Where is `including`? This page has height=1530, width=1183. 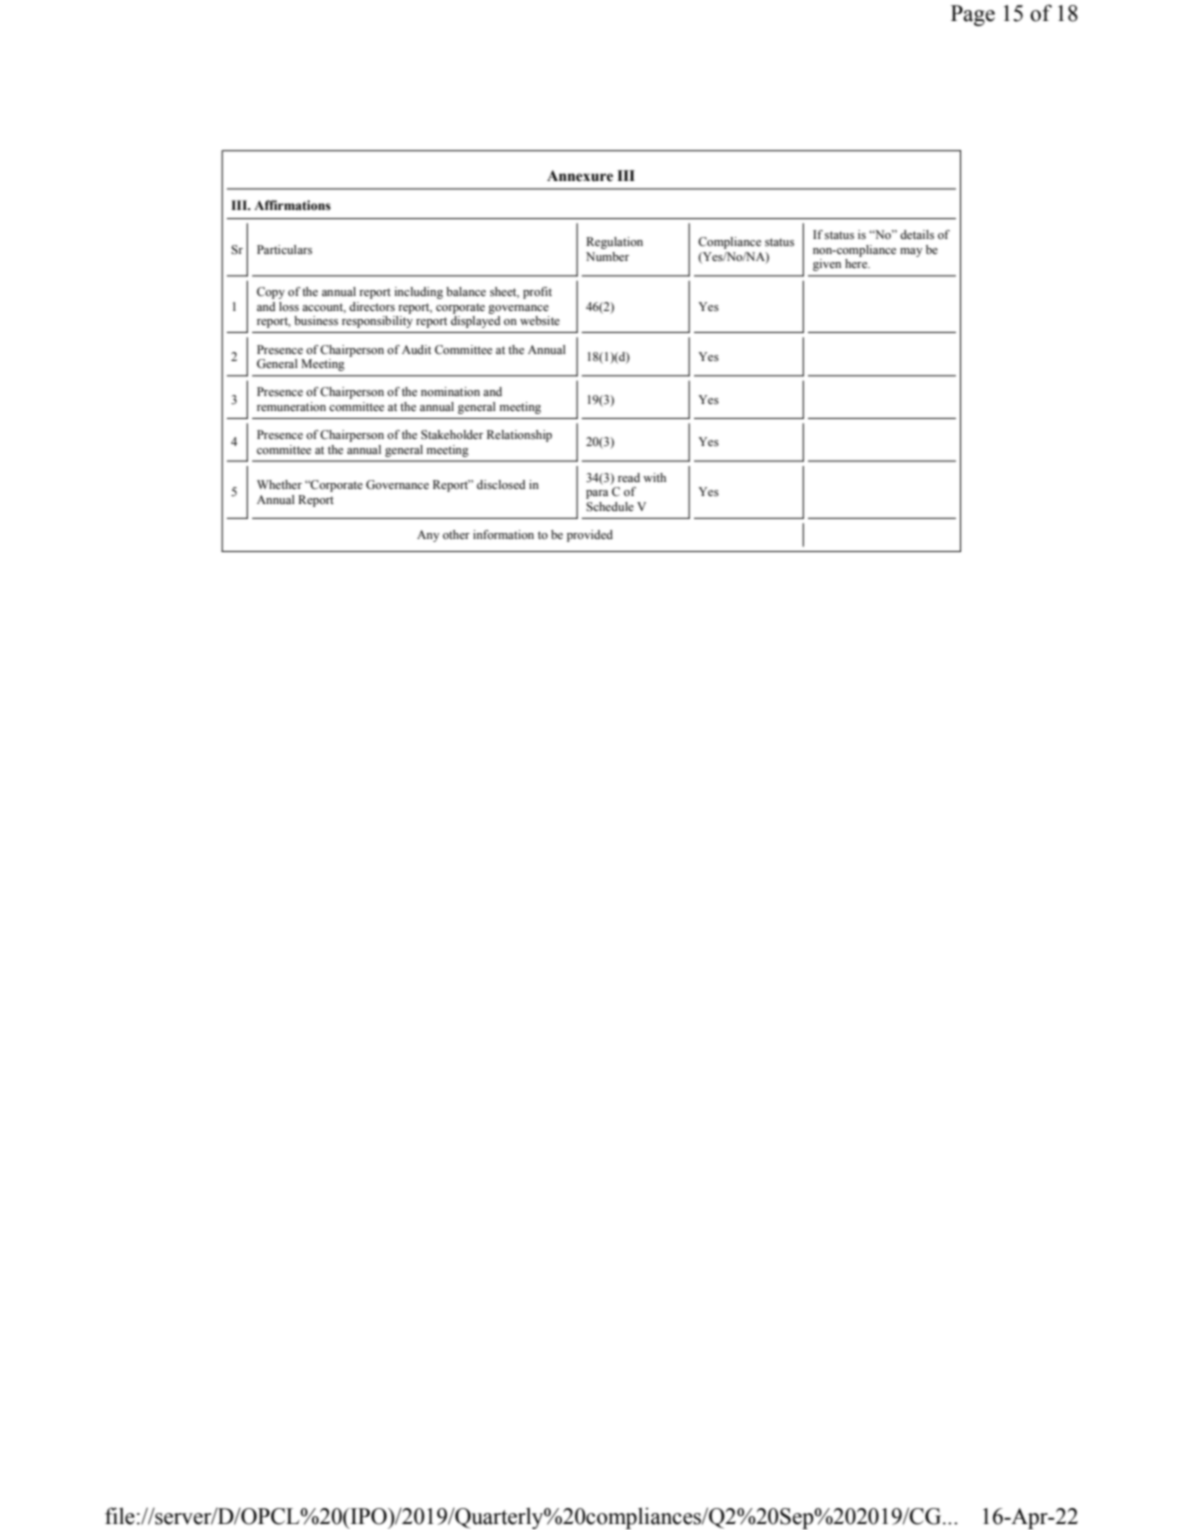 including is located at coordinates (418, 293).
